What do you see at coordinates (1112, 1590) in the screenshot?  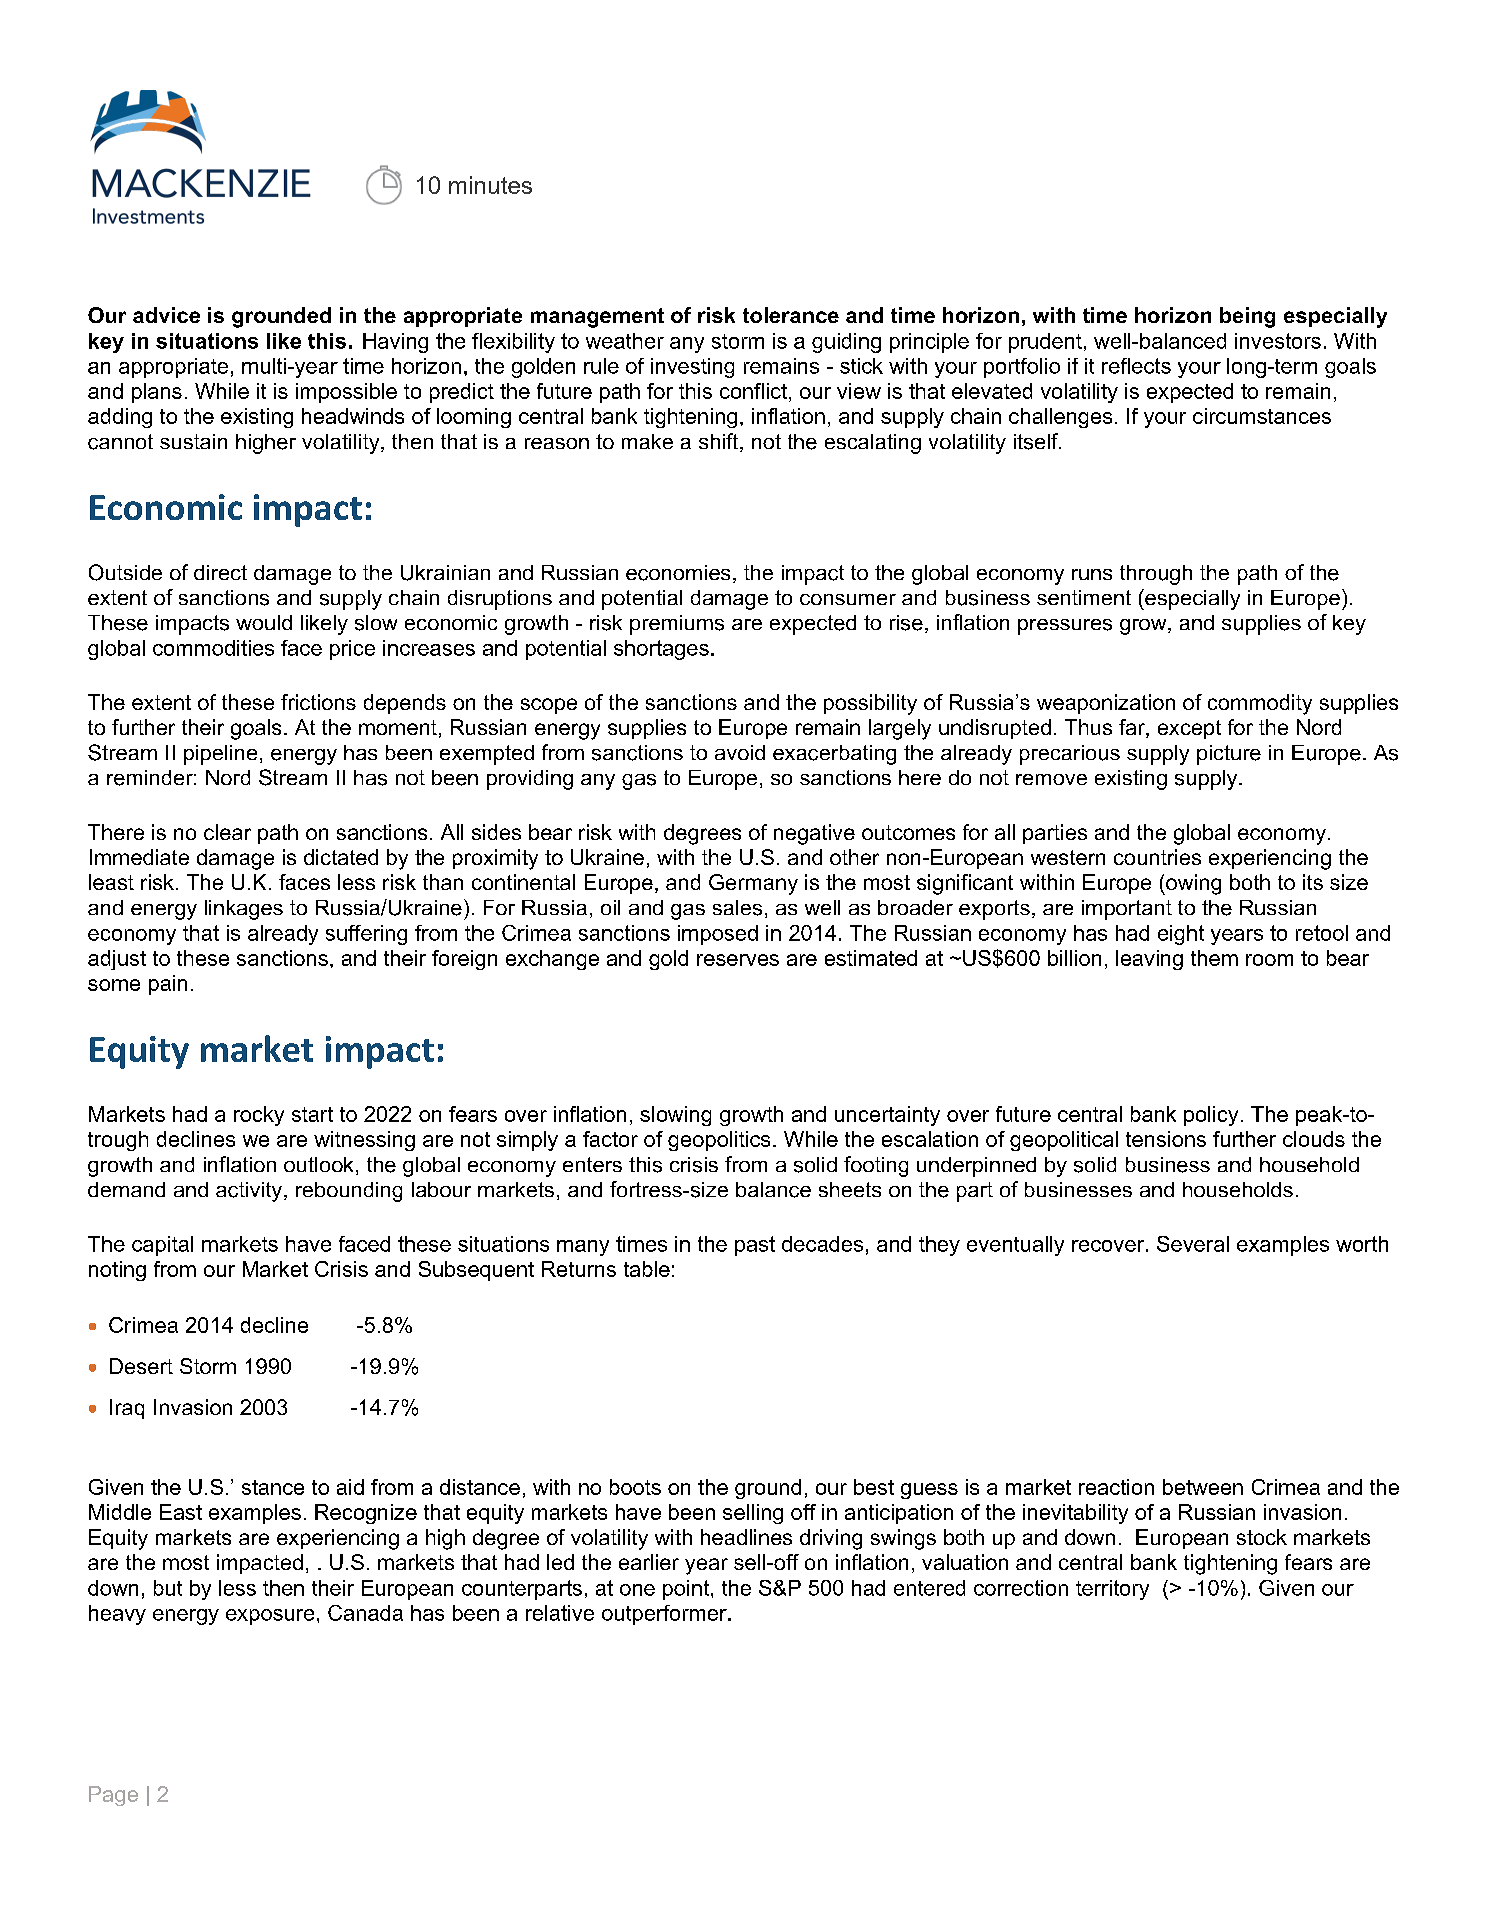 I see `territory` at bounding box center [1112, 1590].
